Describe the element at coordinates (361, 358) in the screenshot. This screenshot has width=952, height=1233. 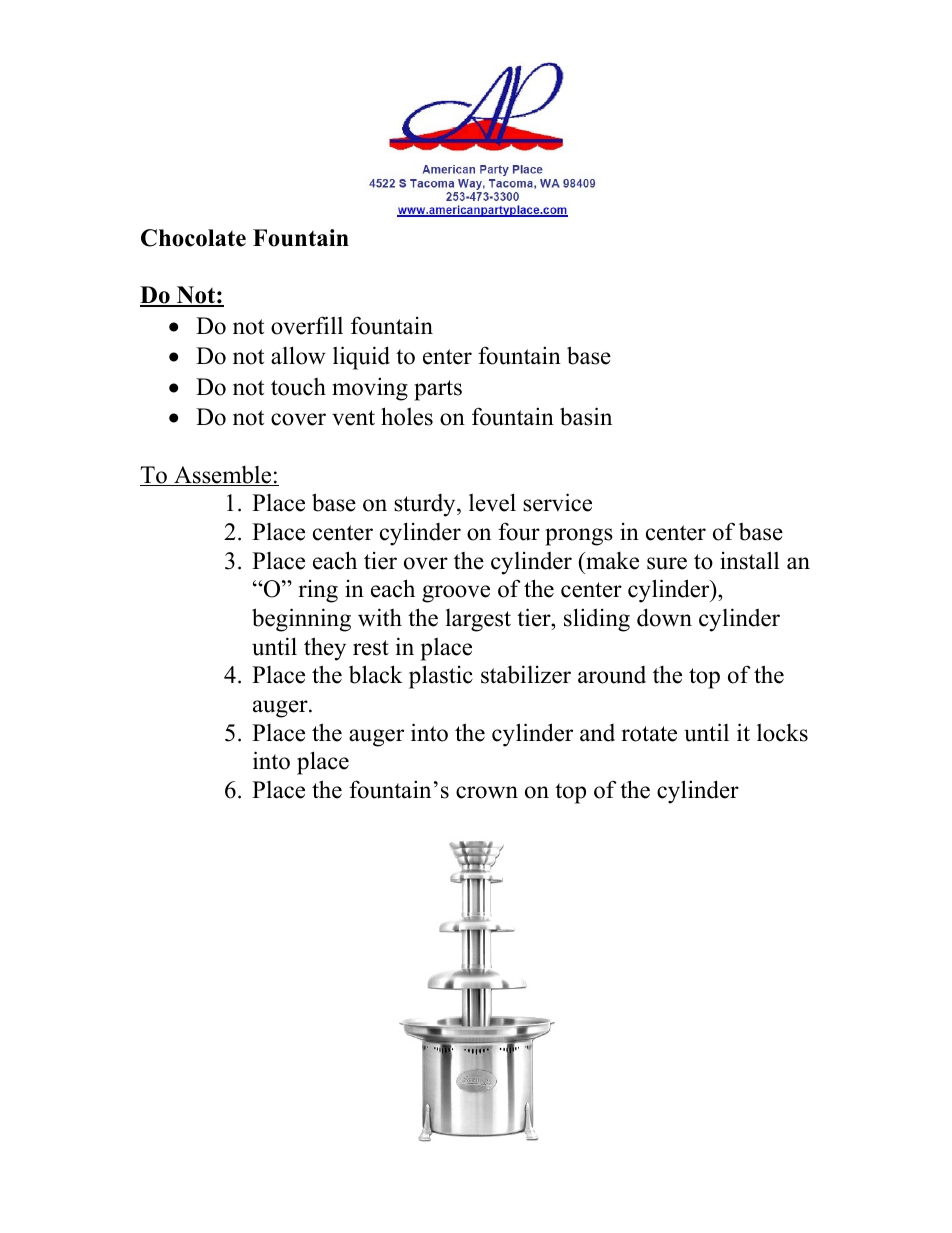
I see `liquid` at that location.
